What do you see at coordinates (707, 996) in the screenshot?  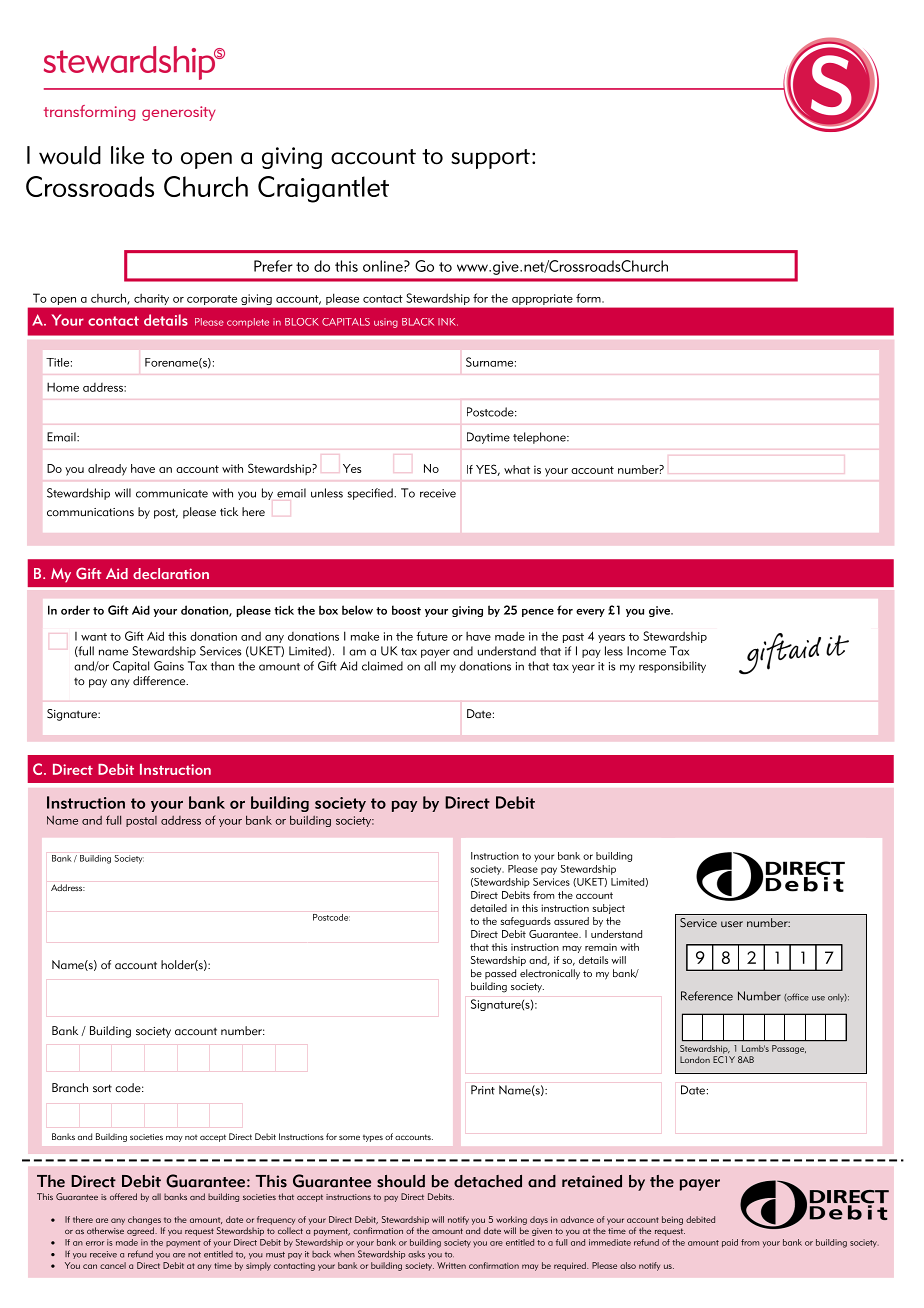 I see `Reference` at bounding box center [707, 996].
